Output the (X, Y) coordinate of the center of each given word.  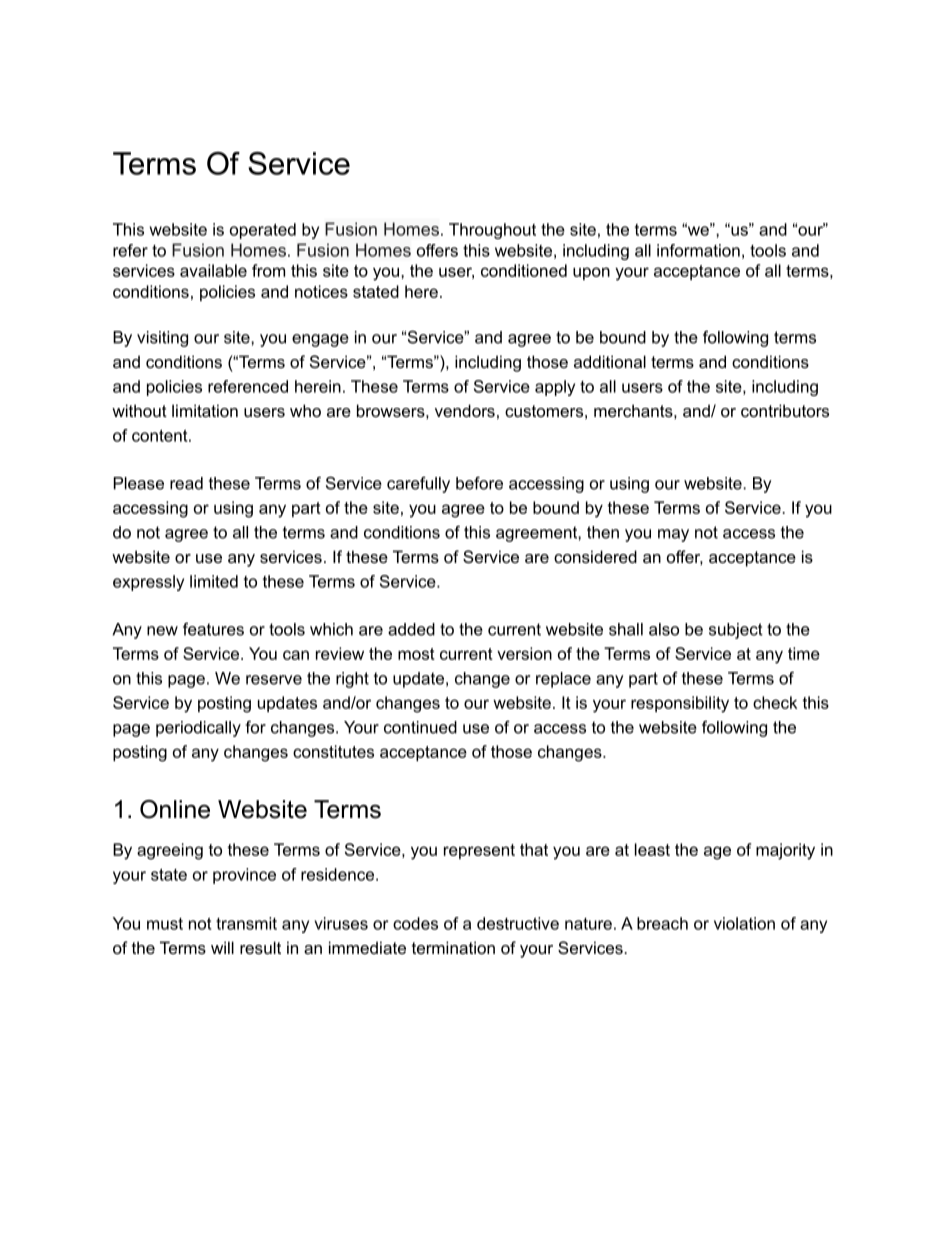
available (213, 270)
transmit (246, 923)
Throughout (492, 231)
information (698, 250)
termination (453, 947)
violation (744, 923)
